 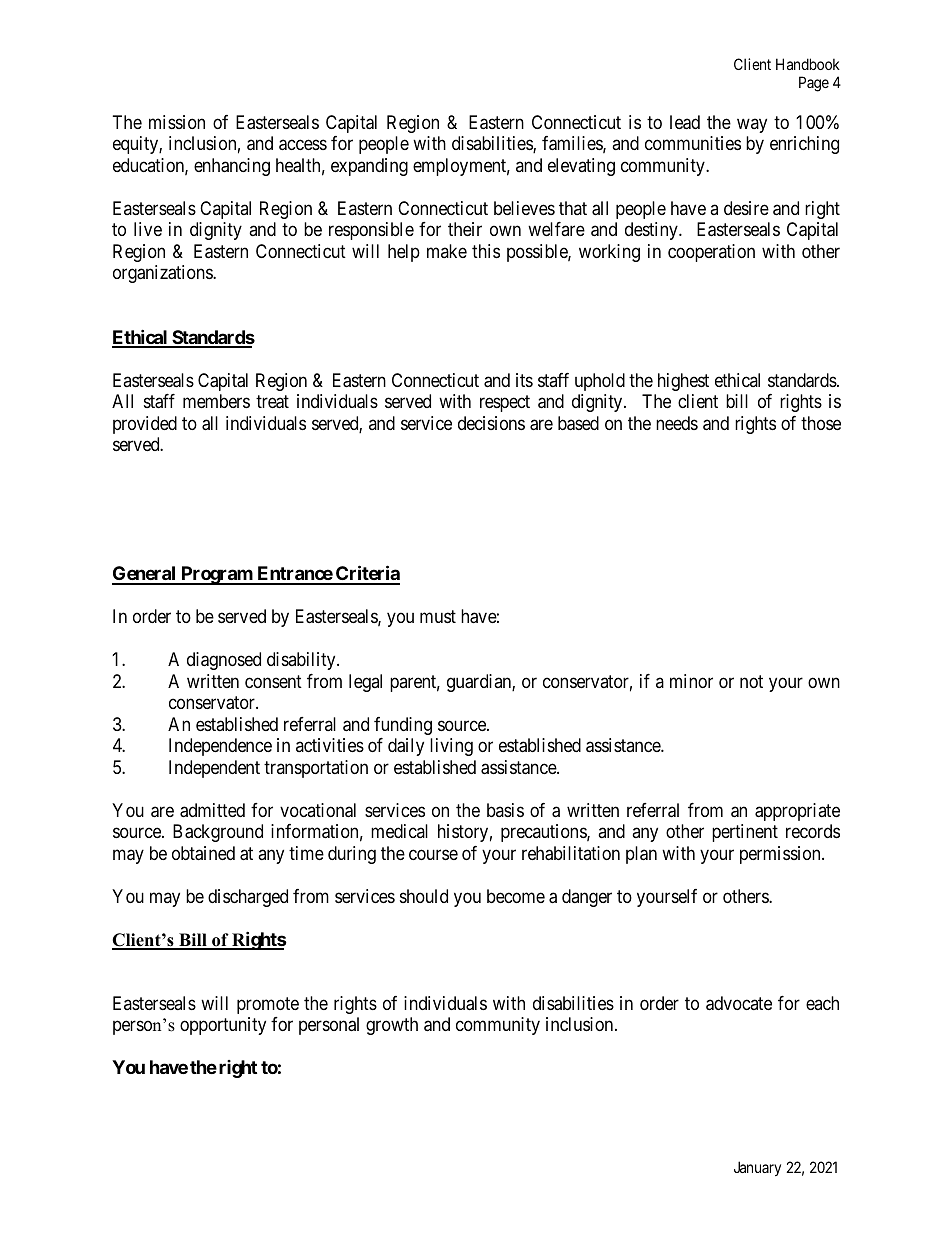 What do you see at coordinates (757, 1168) in the screenshot?
I see `January` at bounding box center [757, 1168].
